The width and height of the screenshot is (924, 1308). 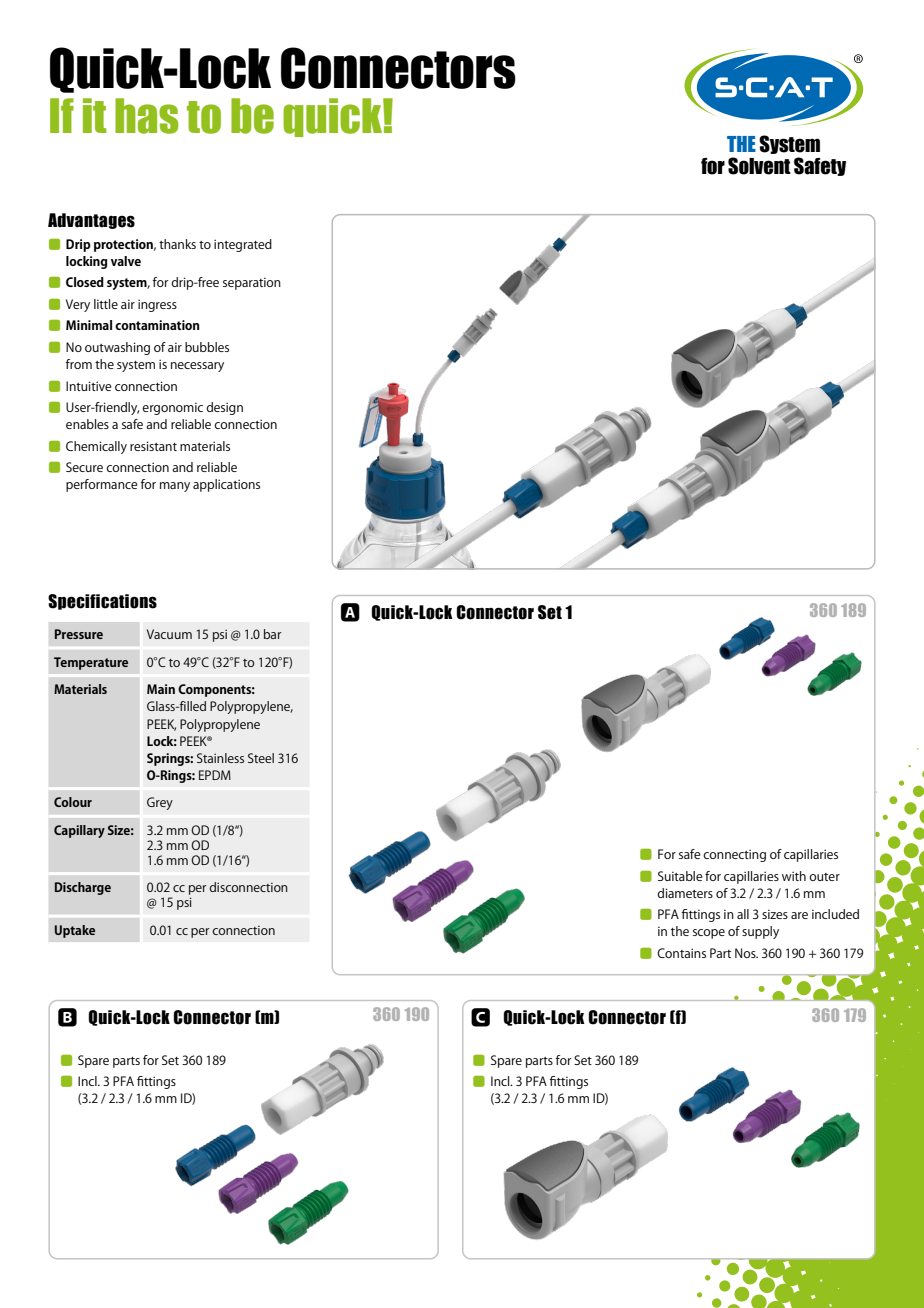 I want to click on Solvent, so click(x=759, y=166).
